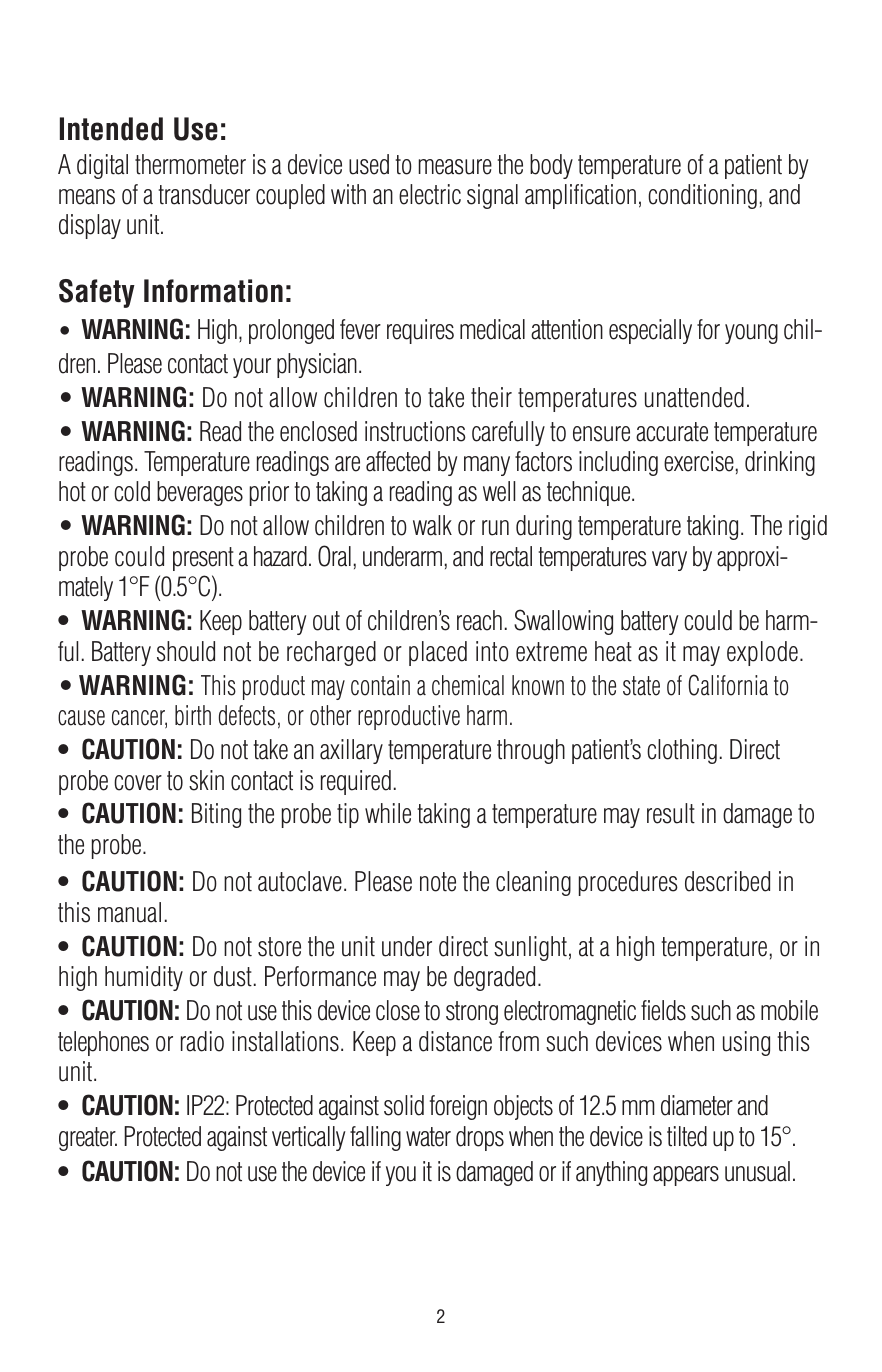 The width and height of the page is (882, 1372). Describe the element at coordinates (694, 397) in the page. I see `unattended` at that location.
